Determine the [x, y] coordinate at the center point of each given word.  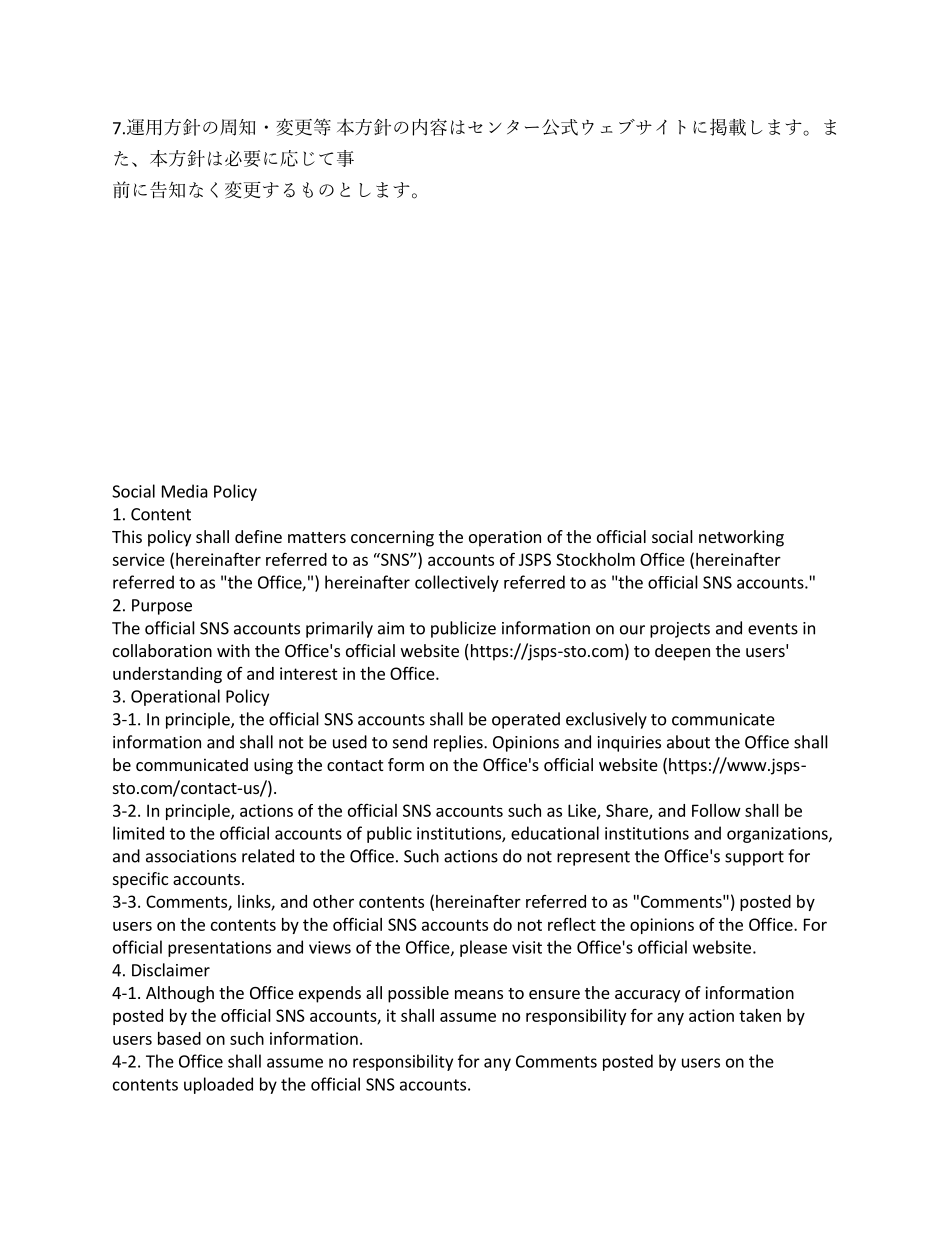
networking [741, 538]
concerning [392, 538]
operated [526, 720]
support [754, 858]
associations [191, 856]
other [333, 901]
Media [185, 491]
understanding [167, 675]
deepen [682, 652]
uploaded [218, 1085]
